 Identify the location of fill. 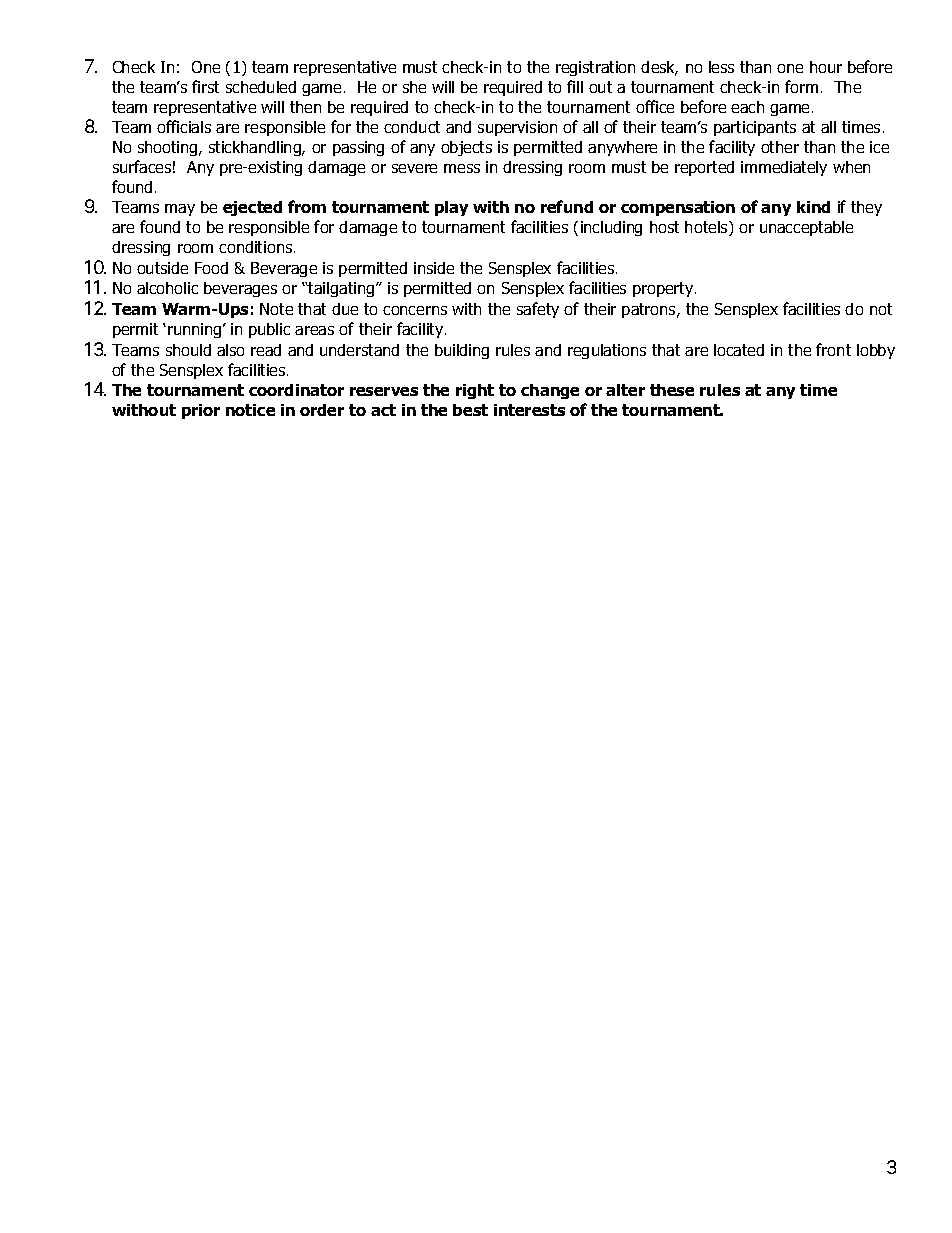
(575, 86).
